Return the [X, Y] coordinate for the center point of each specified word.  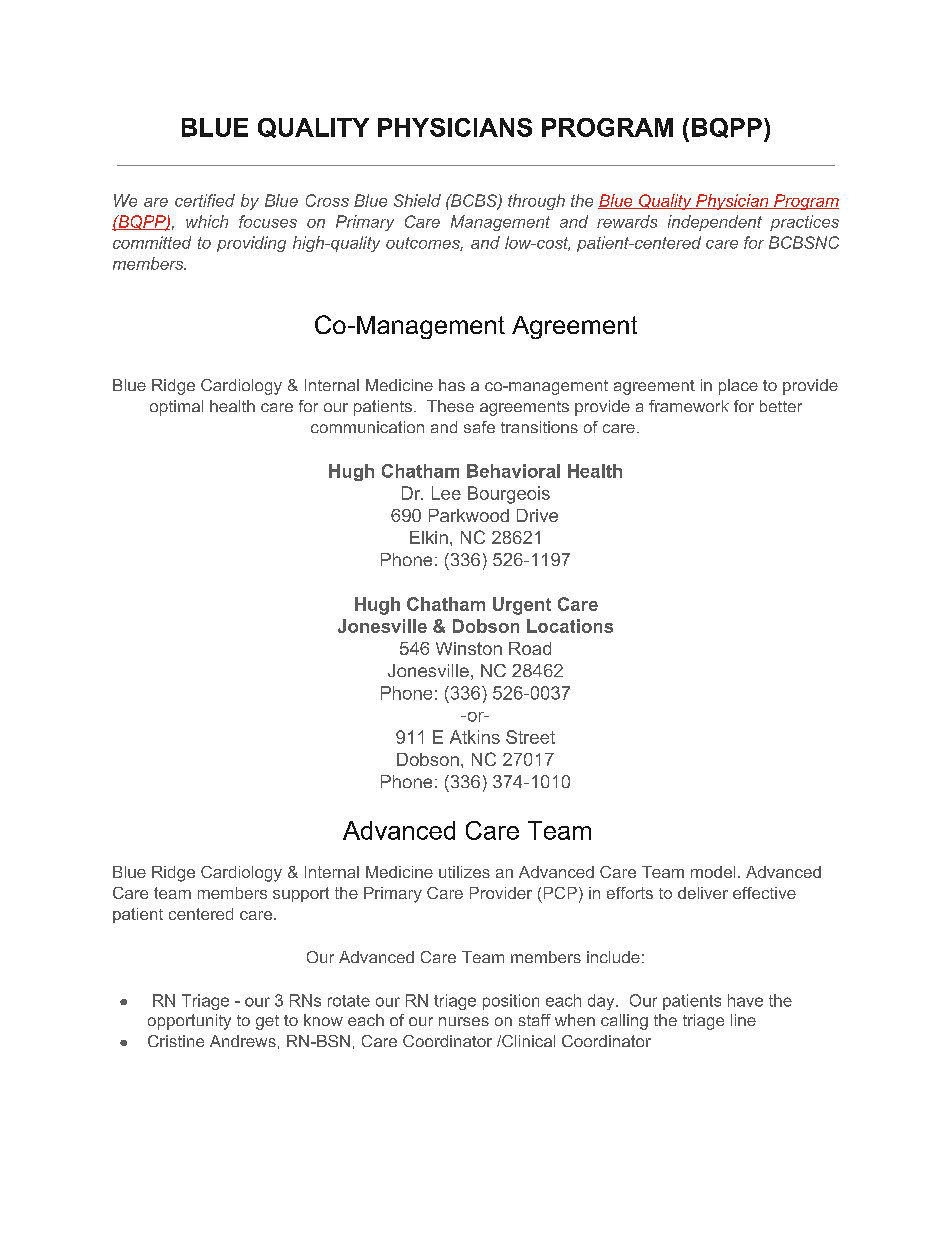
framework [689, 406]
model [713, 872]
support [301, 894]
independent [715, 223]
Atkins [475, 737]
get [267, 1022]
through [536, 202]
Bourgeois [509, 495]
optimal [176, 408]
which [207, 221]
